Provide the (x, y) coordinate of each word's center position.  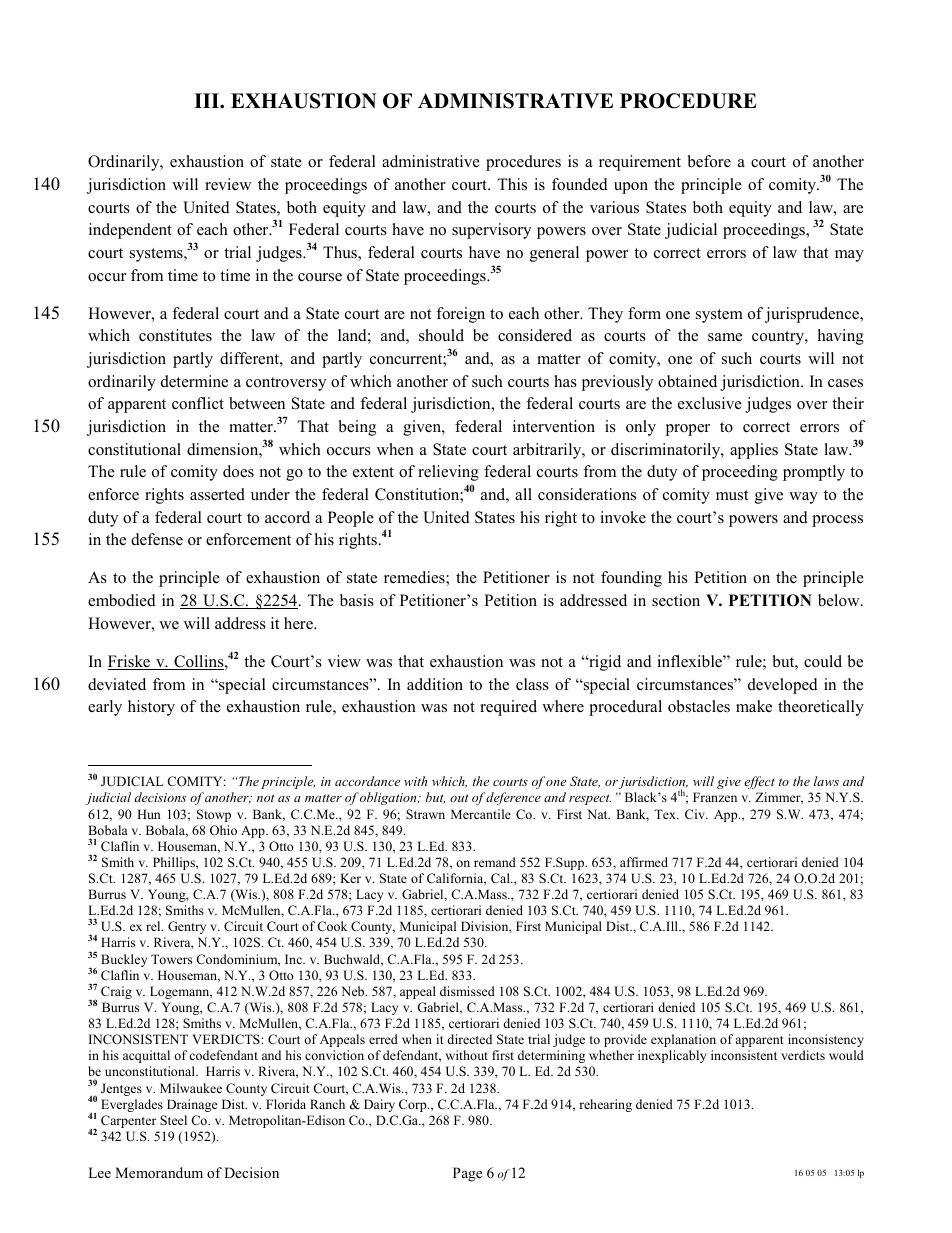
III (208, 100)
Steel (173, 1120)
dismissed (467, 991)
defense (157, 539)
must (732, 495)
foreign (460, 315)
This (512, 184)
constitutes (175, 335)
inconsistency (826, 1040)
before (709, 161)
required (508, 708)
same (725, 337)
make (754, 706)
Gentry (187, 927)
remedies (415, 578)
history (151, 708)
